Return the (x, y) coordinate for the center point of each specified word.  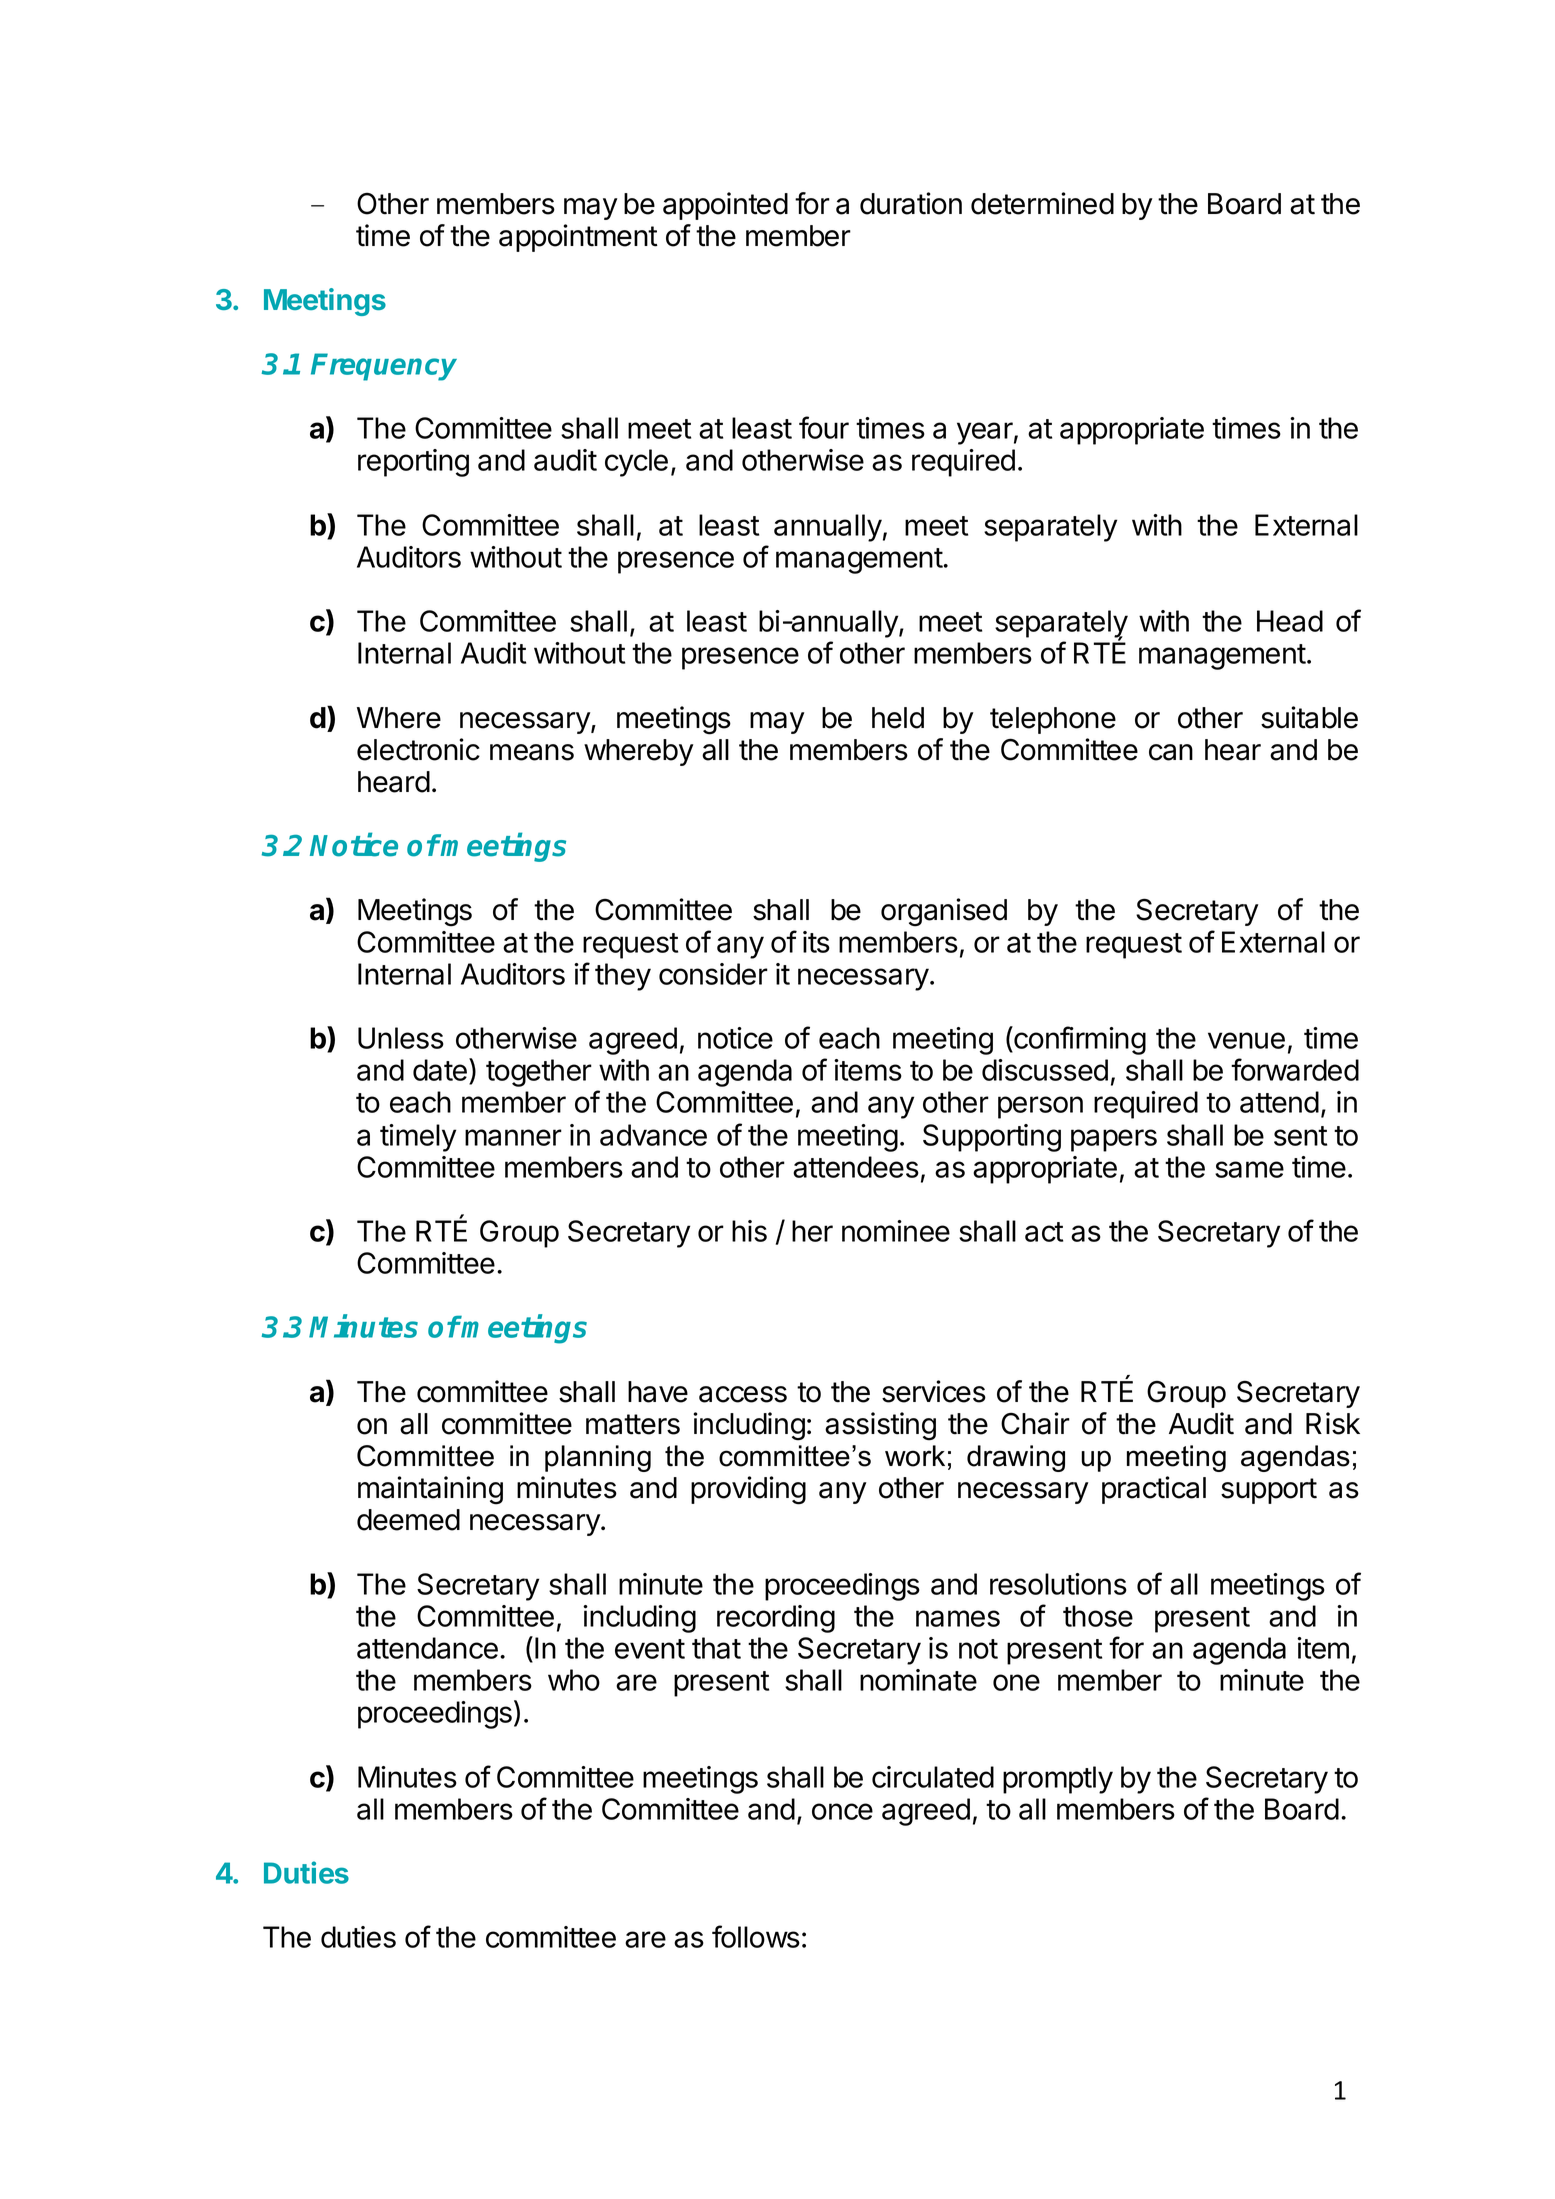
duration (911, 203)
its (816, 942)
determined (1042, 203)
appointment (578, 238)
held (898, 718)
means (532, 752)
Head (1290, 621)
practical (1154, 1490)
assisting (880, 1426)
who (574, 1680)
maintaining (430, 1490)
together (539, 1073)
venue (1246, 1040)
